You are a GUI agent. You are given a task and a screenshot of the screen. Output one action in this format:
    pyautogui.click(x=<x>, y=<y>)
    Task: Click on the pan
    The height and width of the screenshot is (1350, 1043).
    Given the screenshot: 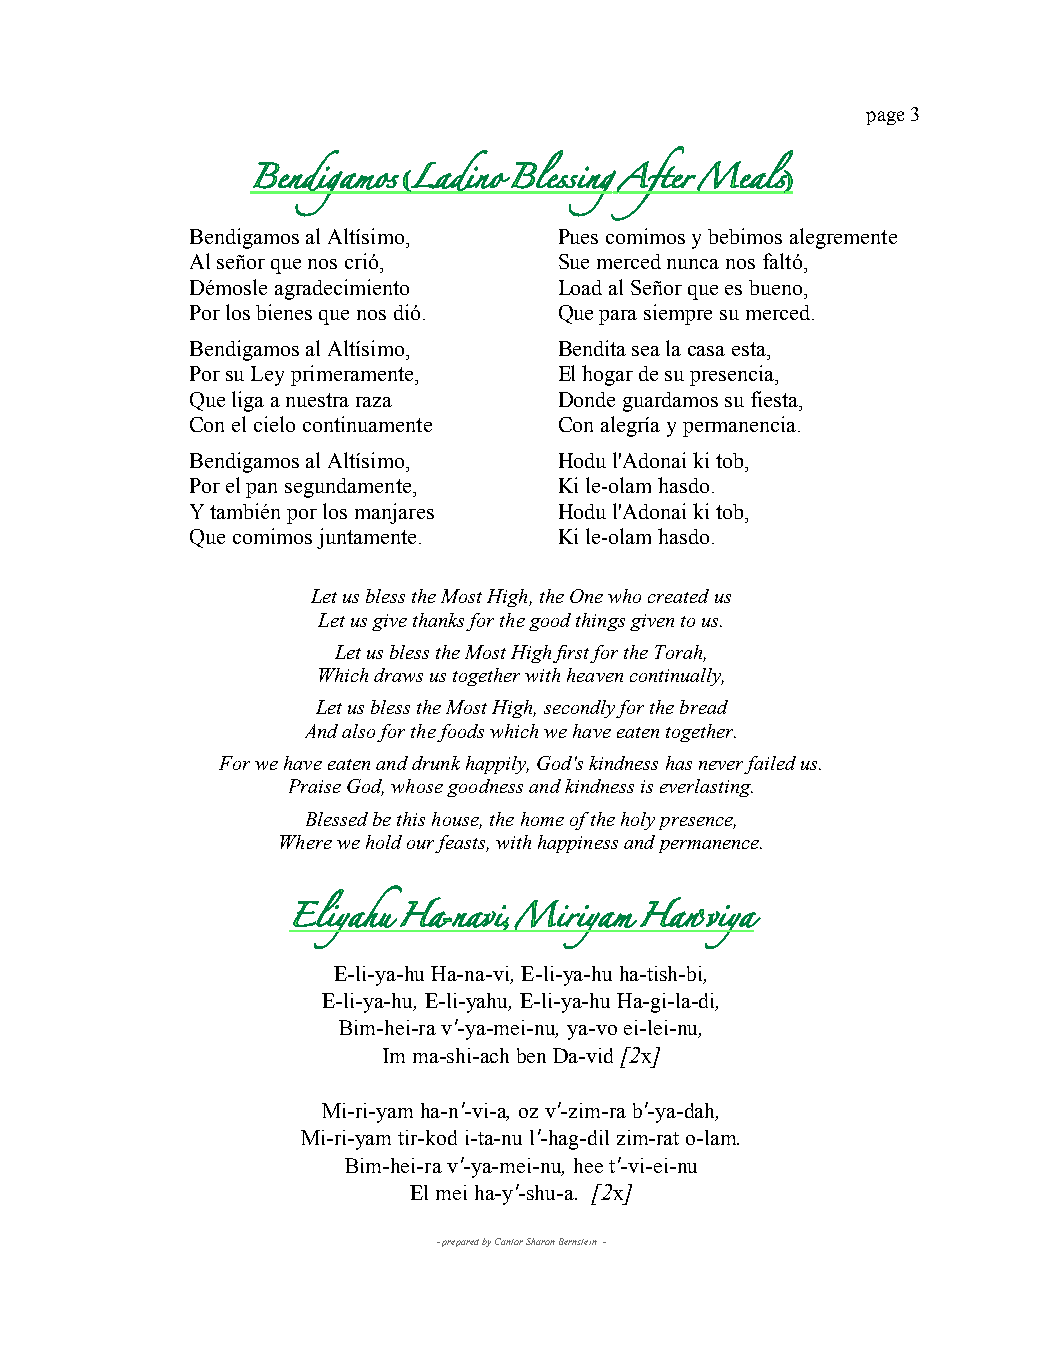 What is the action you would take?
    pyautogui.click(x=261, y=490)
